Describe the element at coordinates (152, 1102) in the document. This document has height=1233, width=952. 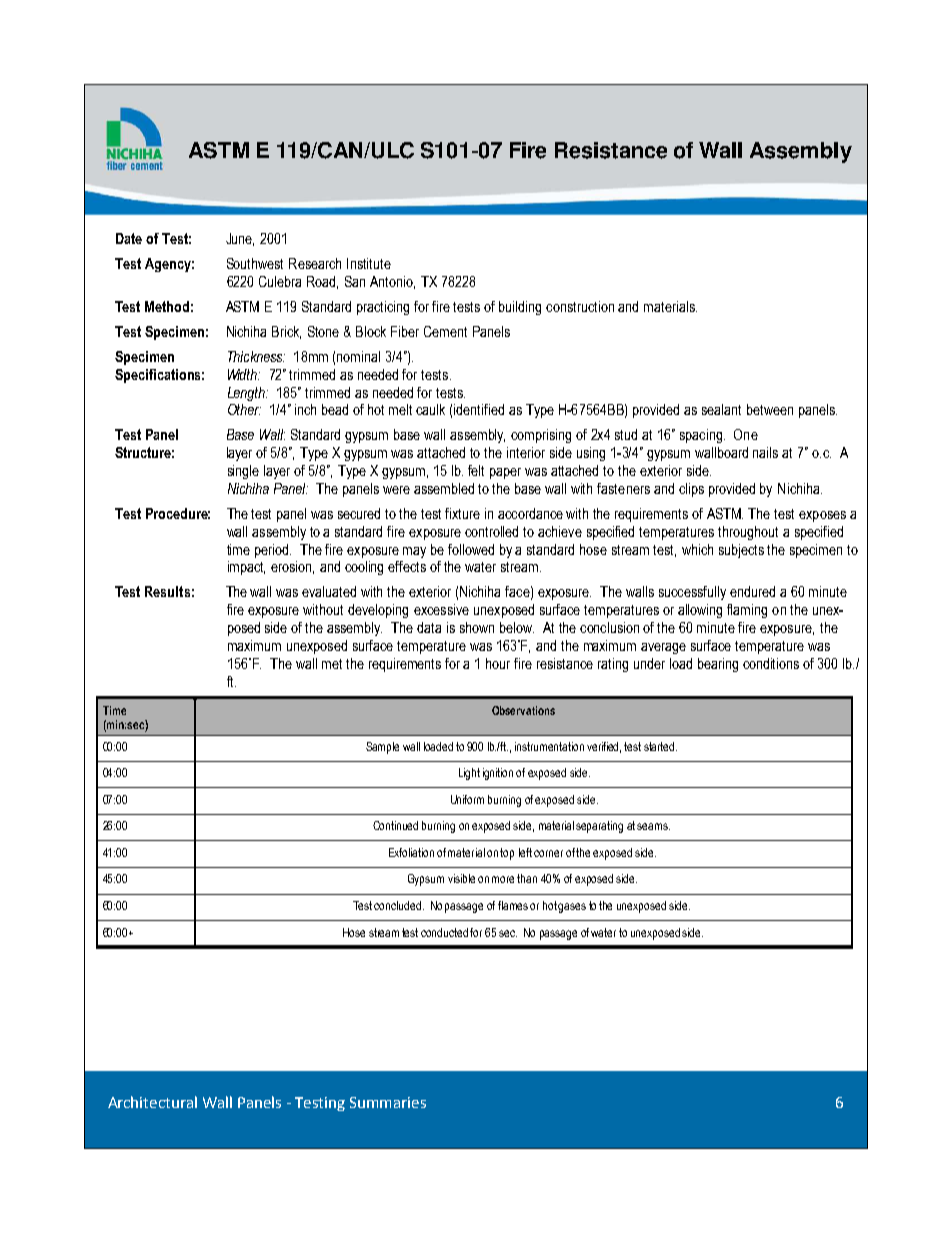
I see `Architectural` at that location.
